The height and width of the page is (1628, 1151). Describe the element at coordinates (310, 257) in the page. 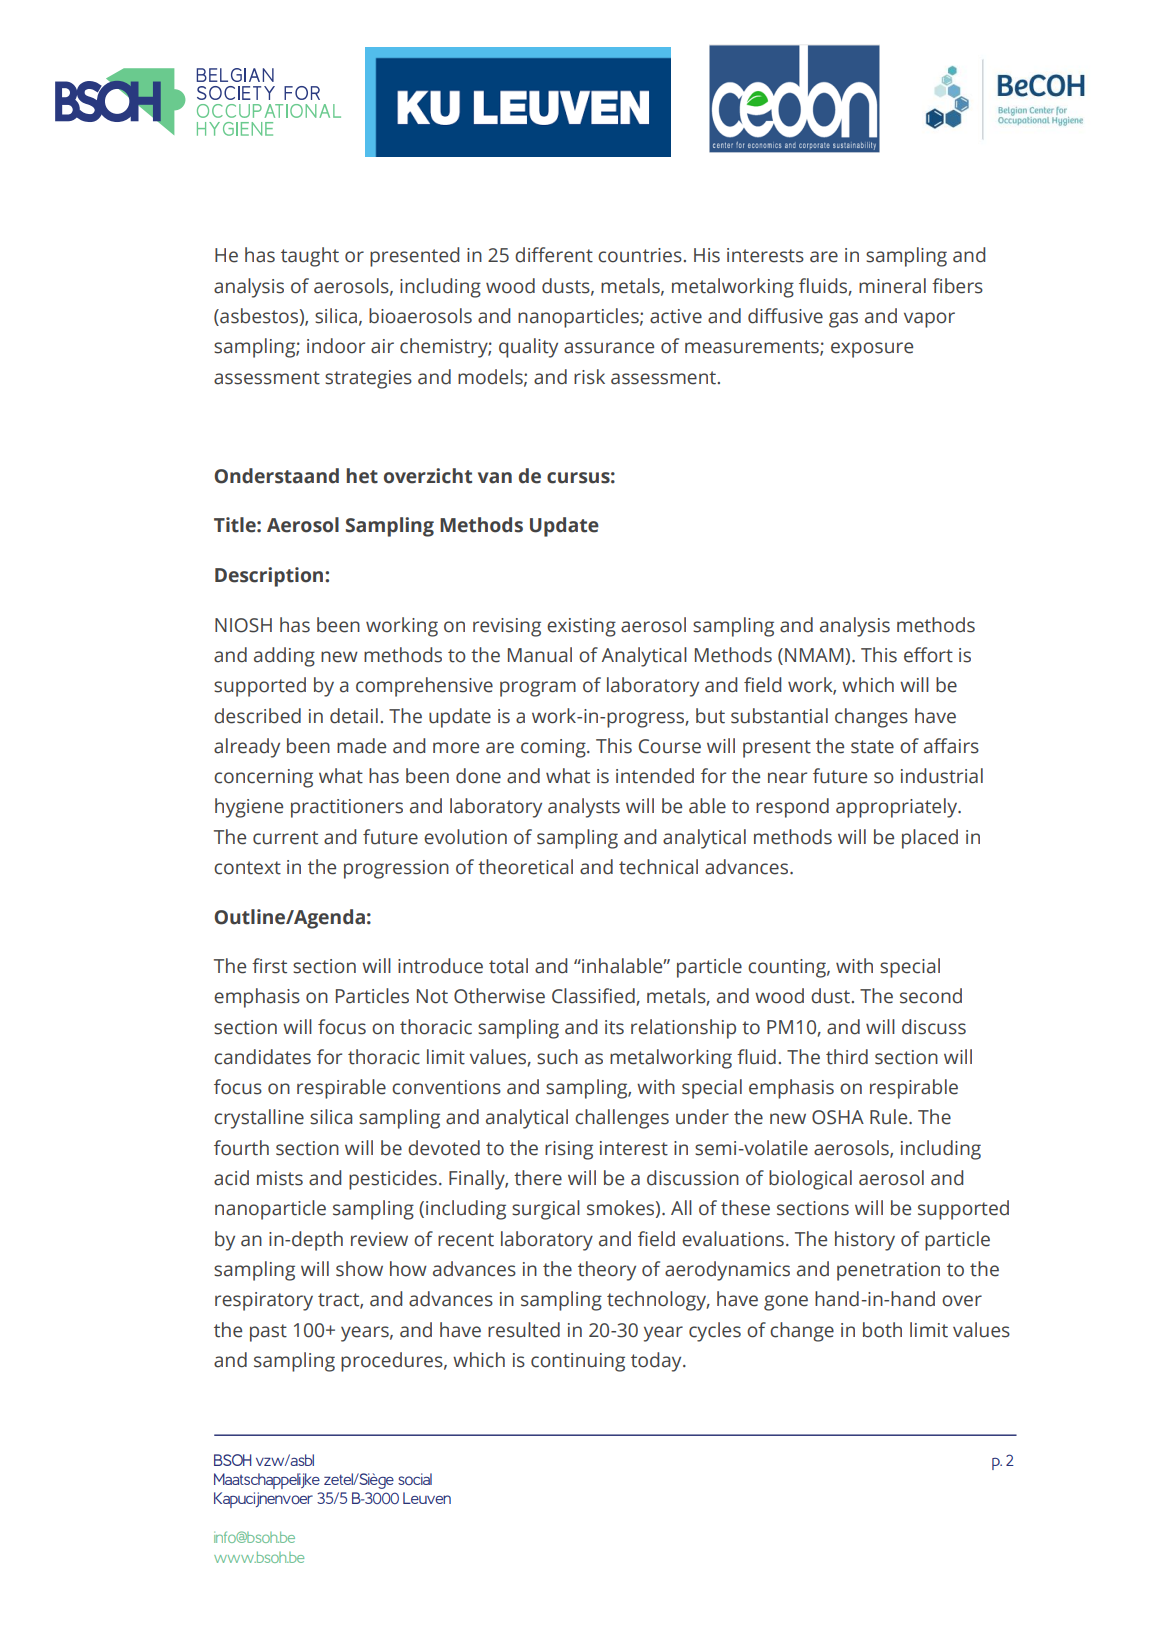

I see `taught` at that location.
